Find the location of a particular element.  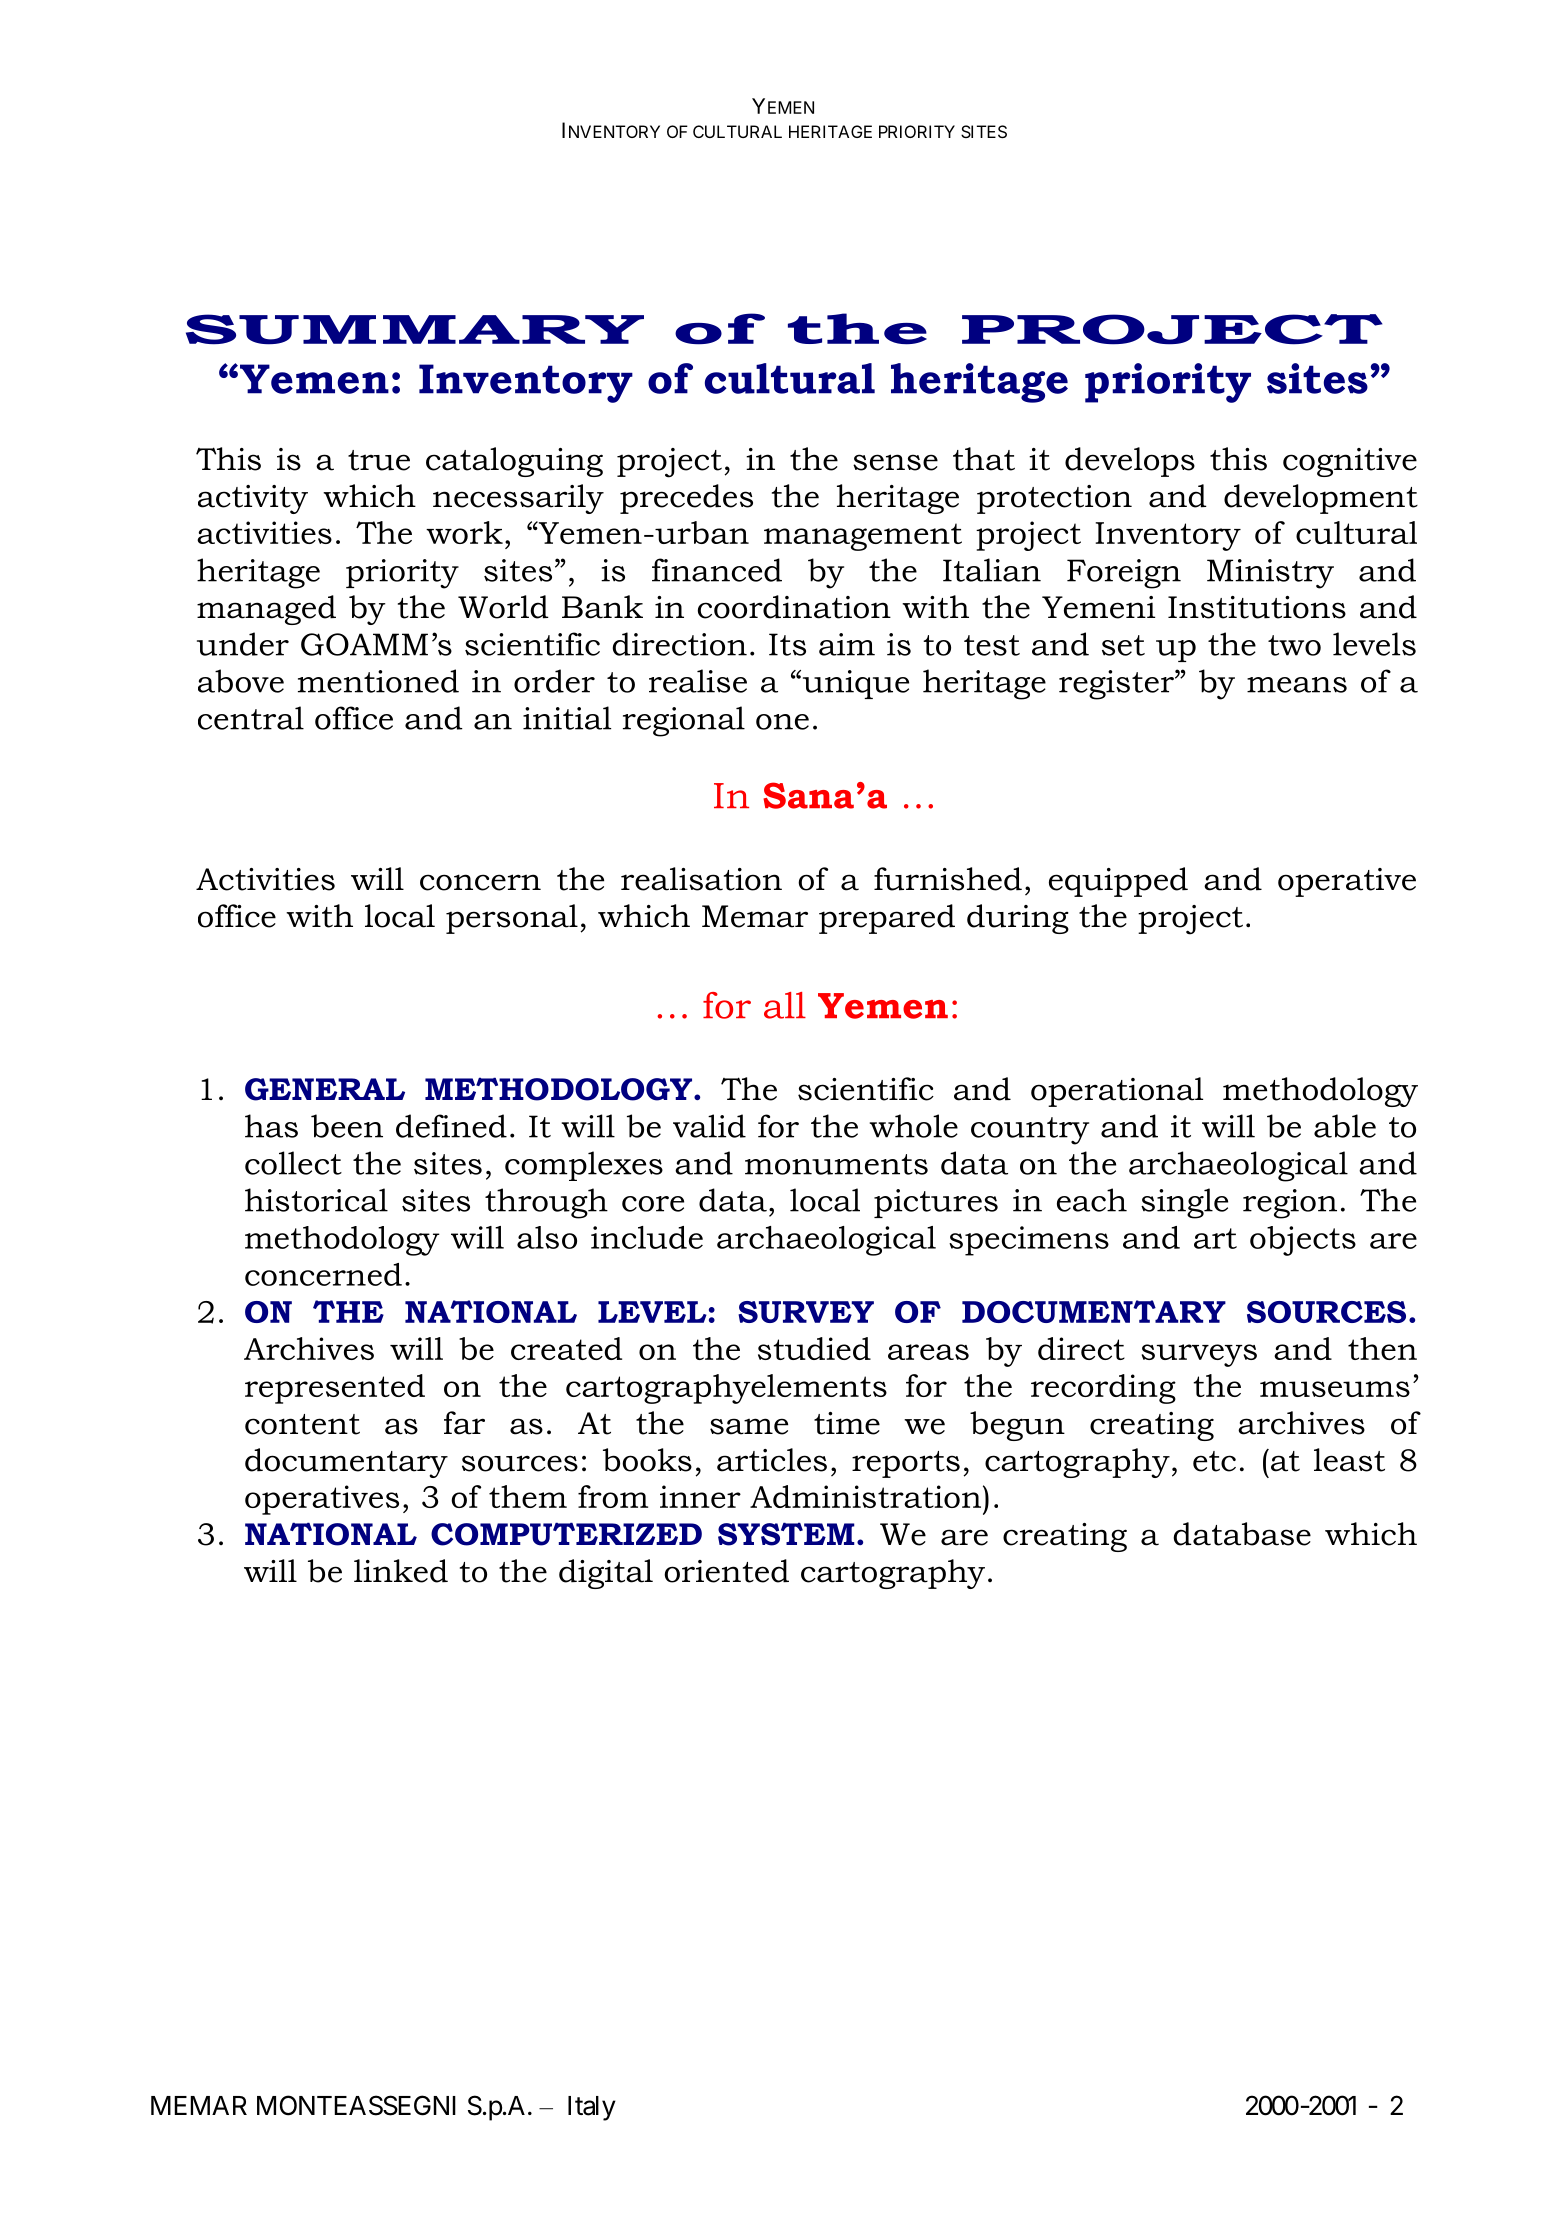

etc is located at coordinates (1214, 1461).
